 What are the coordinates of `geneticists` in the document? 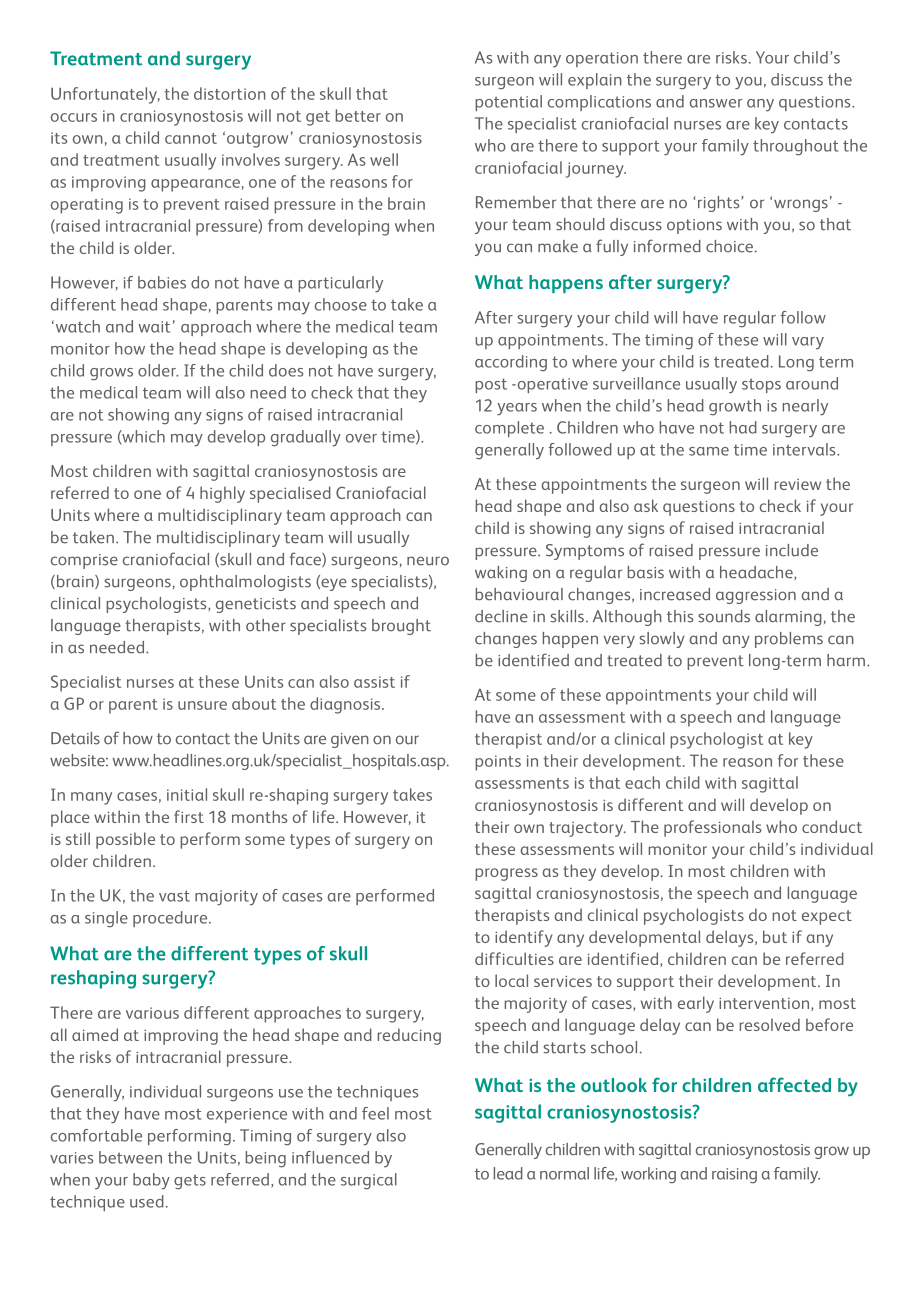 It's located at (256, 605).
